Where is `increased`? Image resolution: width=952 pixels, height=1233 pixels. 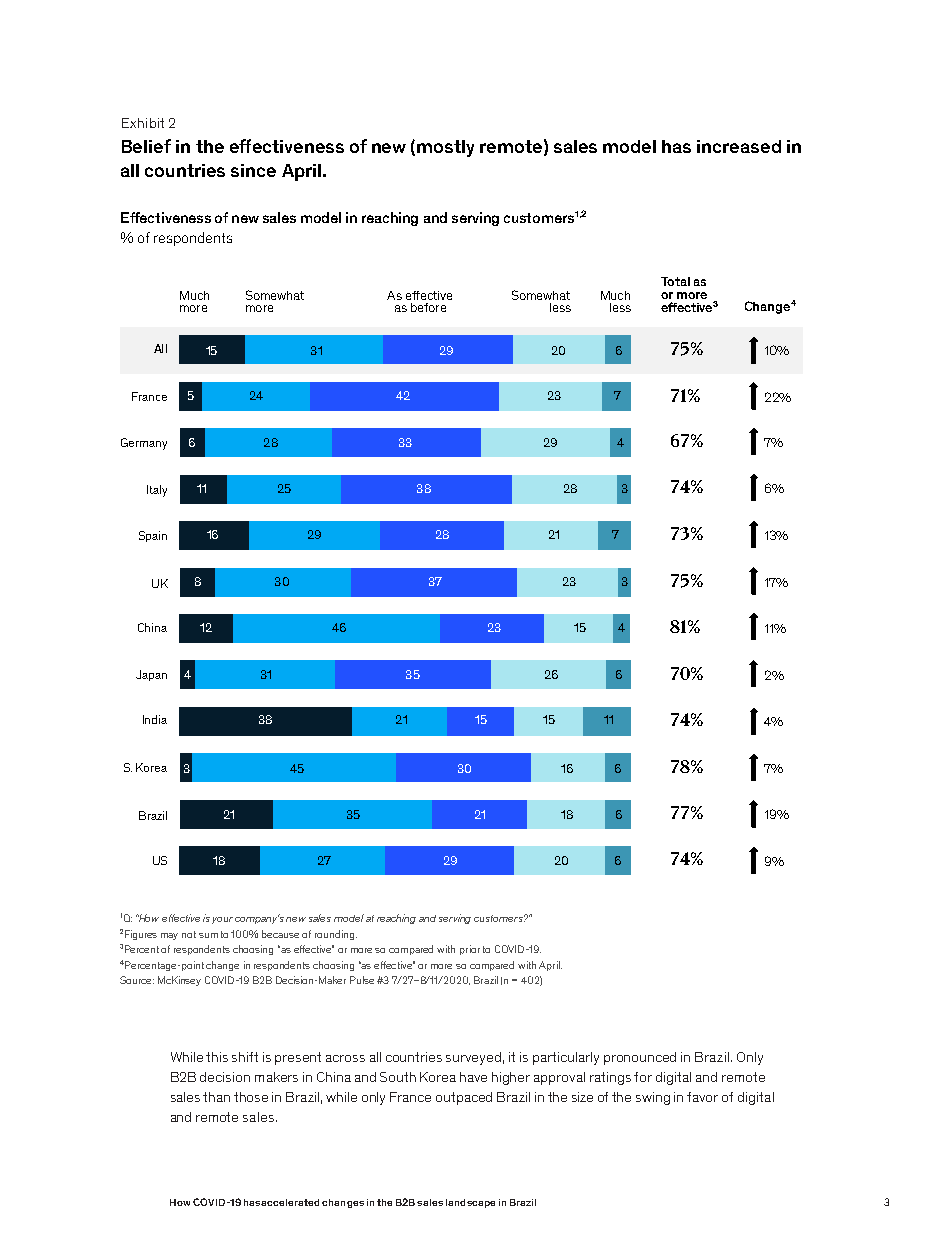 increased is located at coordinates (739, 146).
